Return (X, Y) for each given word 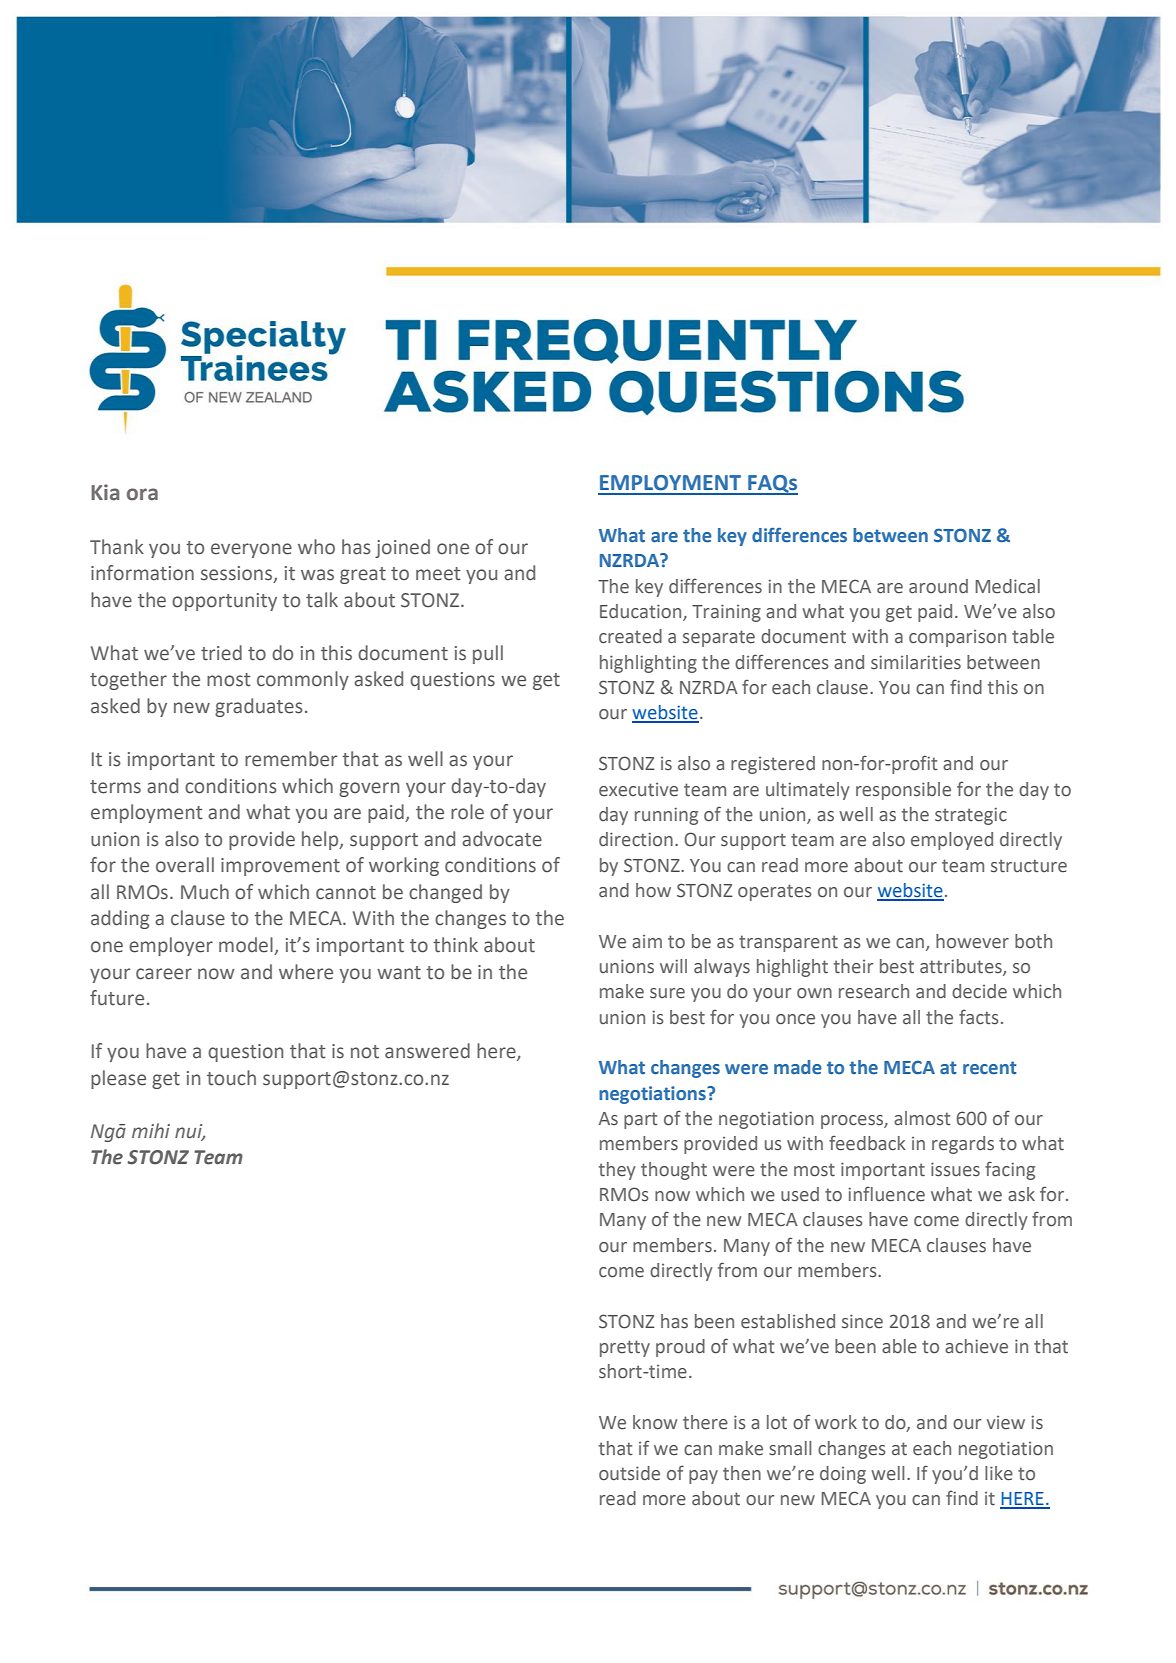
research (874, 991)
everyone (251, 550)
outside (629, 1473)
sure (667, 993)
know (655, 1422)
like (999, 1473)
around (938, 586)
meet (438, 574)
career (164, 974)
